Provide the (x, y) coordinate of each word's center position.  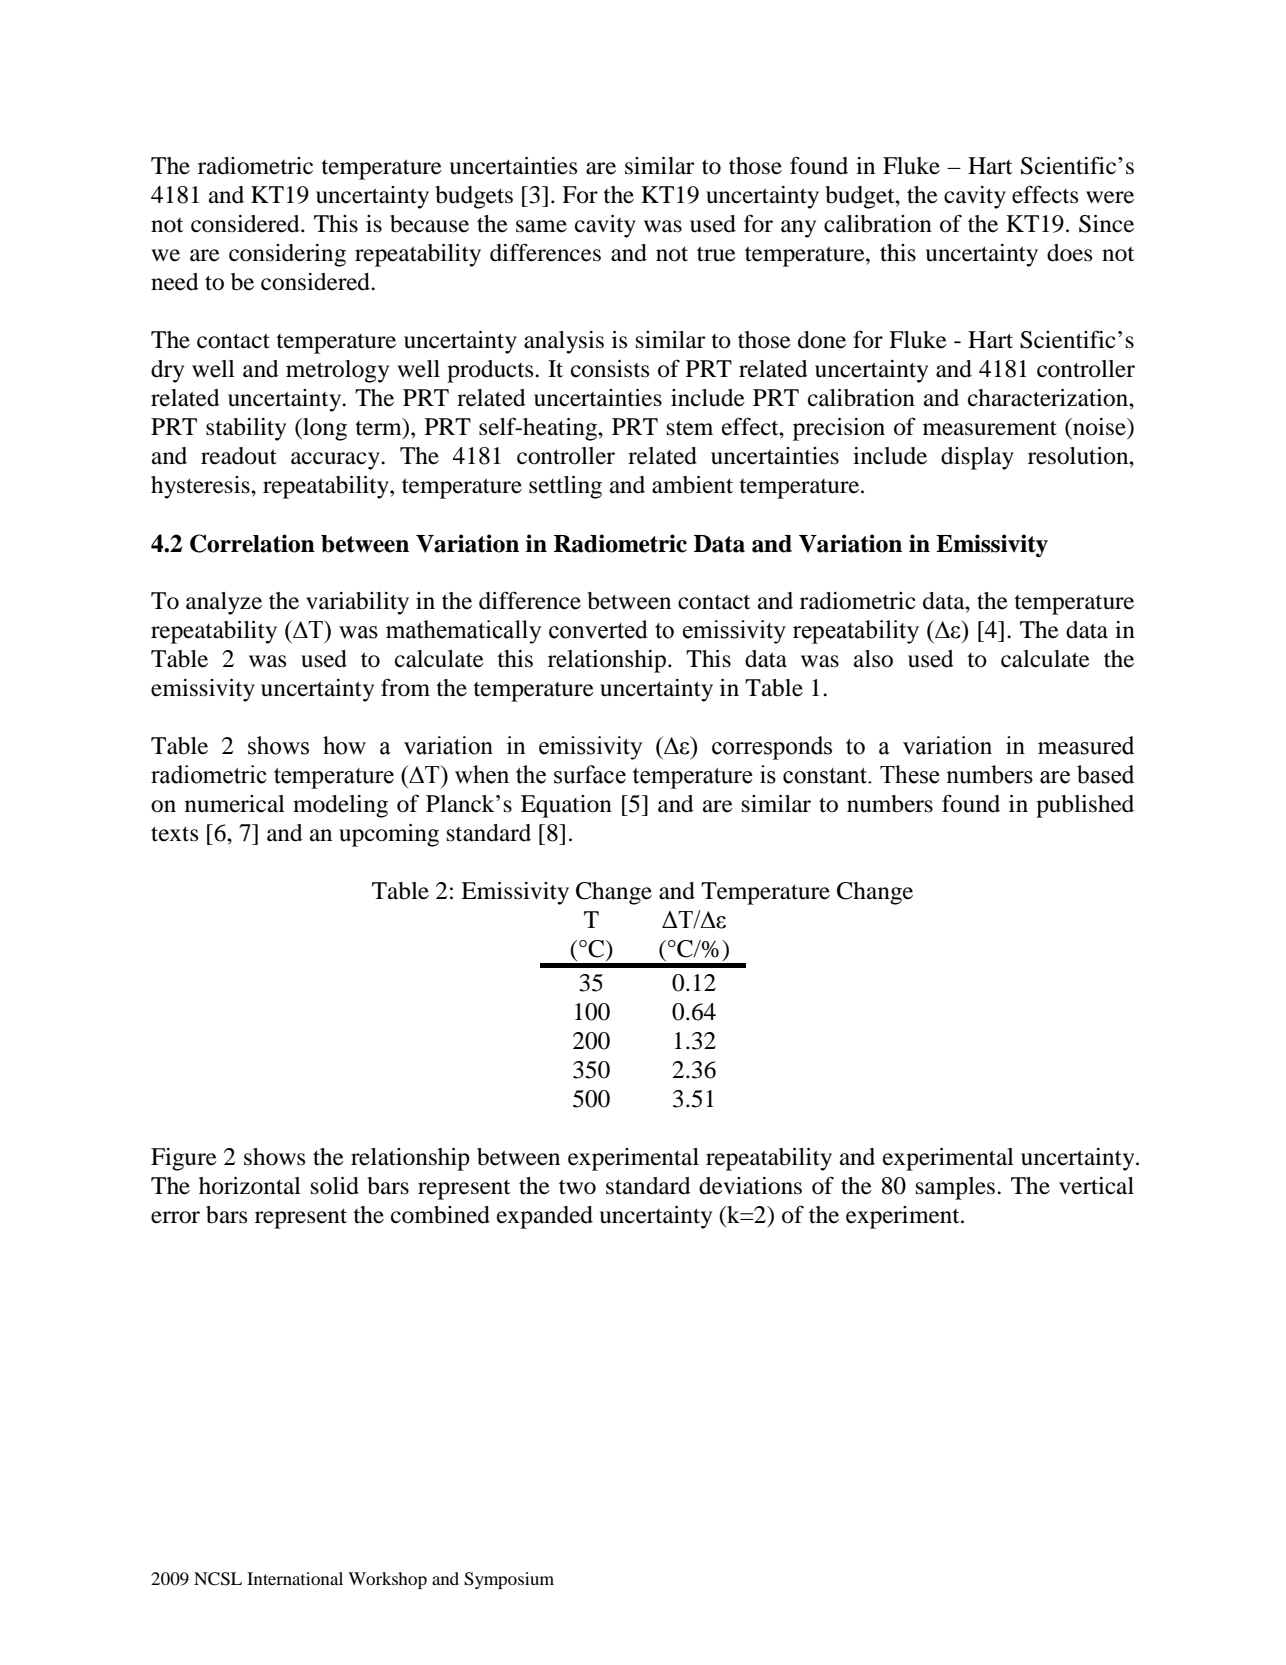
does (1069, 253)
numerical (235, 804)
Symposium (509, 1580)
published (1085, 806)
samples (955, 1188)
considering (287, 255)
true (716, 254)
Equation (566, 806)
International (295, 1578)
